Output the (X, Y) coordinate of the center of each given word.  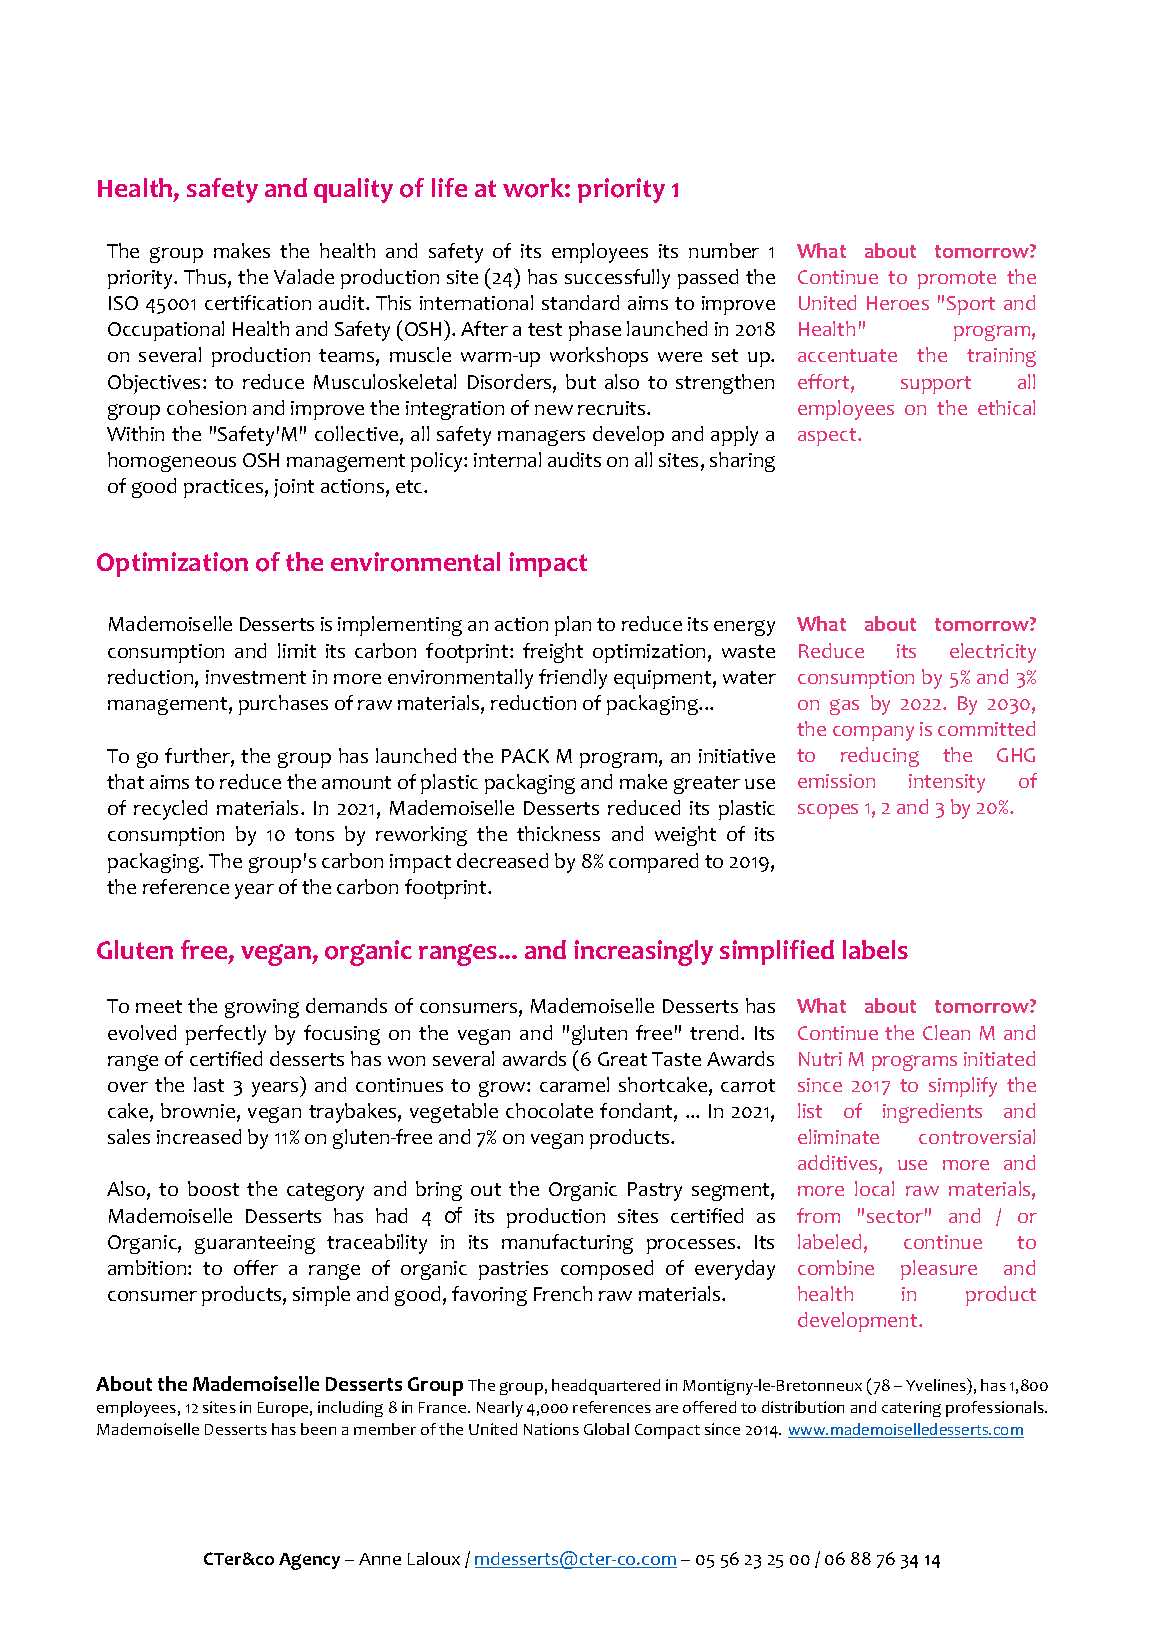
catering (911, 1409)
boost (213, 1188)
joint (294, 488)
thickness (558, 833)
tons (314, 834)
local (874, 1188)
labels (875, 949)
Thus (206, 278)
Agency (309, 1561)
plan (573, 626)
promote (957, 280)
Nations (551, 1429)
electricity (993, 653)
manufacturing (567, 1244)
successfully (617, 279)
